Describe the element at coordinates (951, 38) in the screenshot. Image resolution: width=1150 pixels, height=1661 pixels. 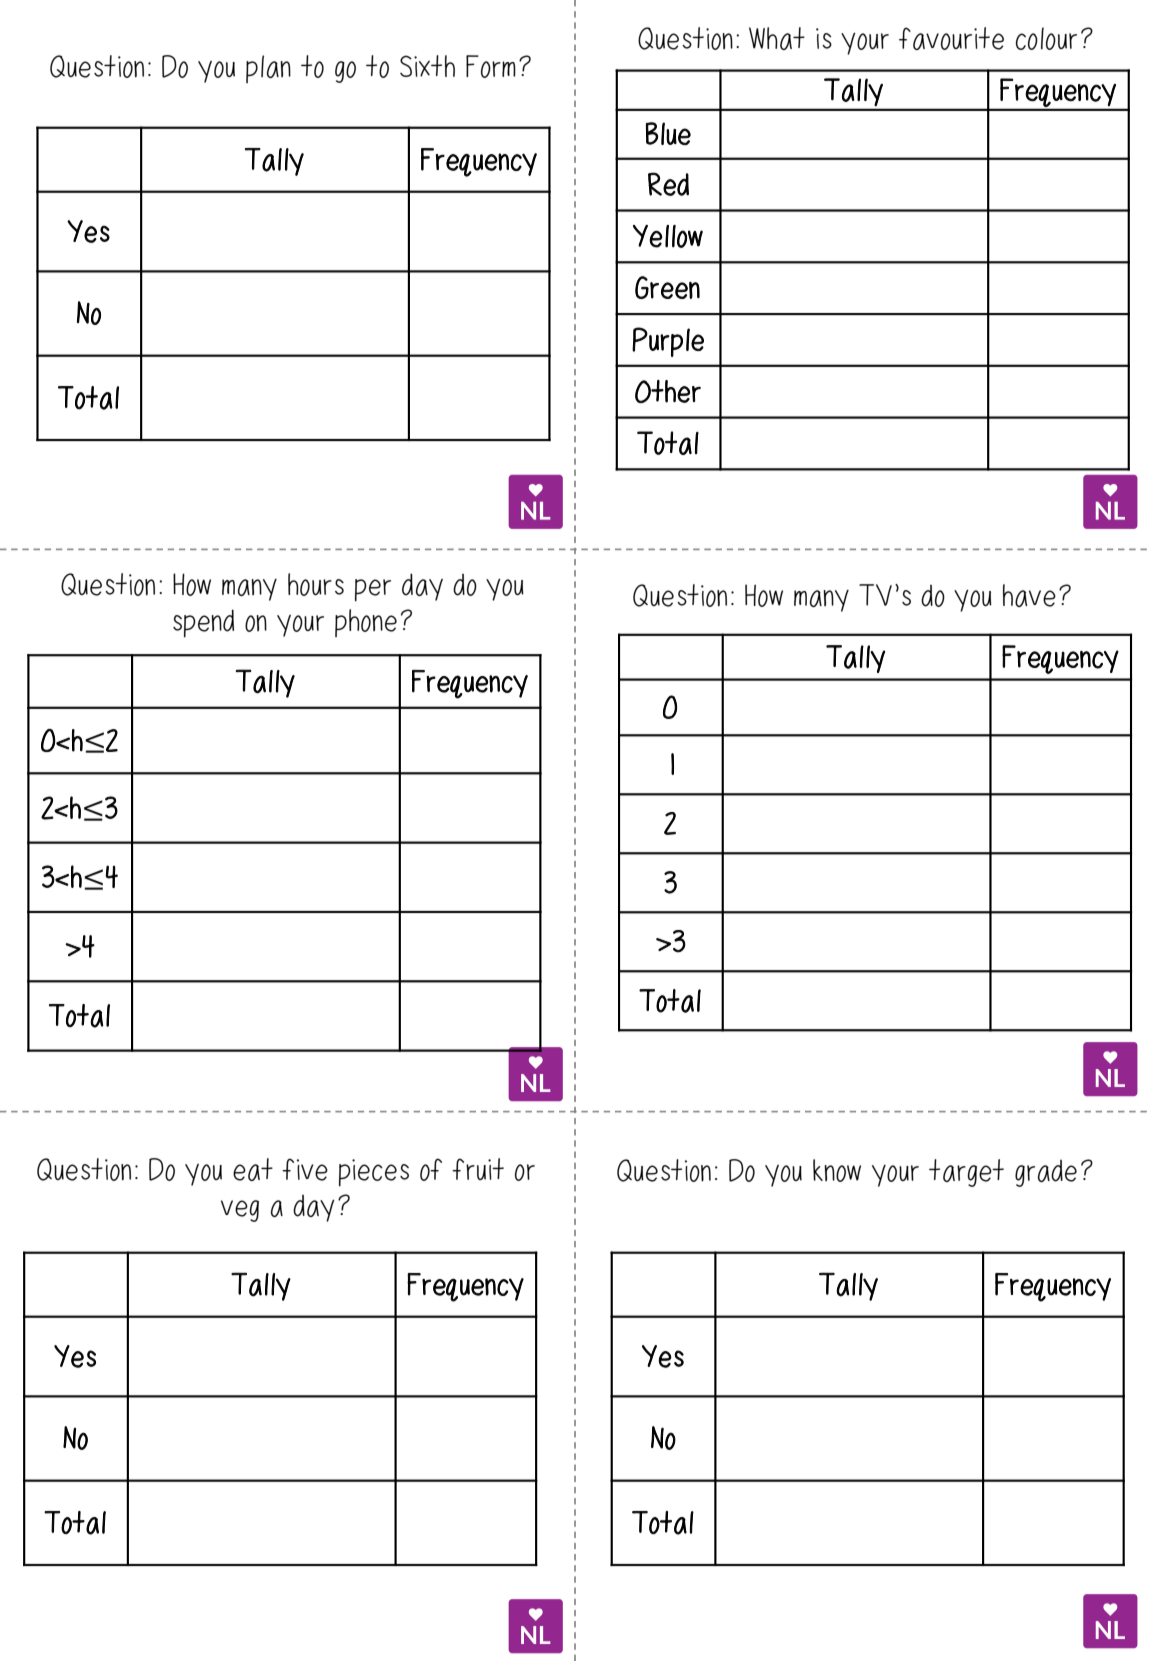
I see `favourite` at that location.
